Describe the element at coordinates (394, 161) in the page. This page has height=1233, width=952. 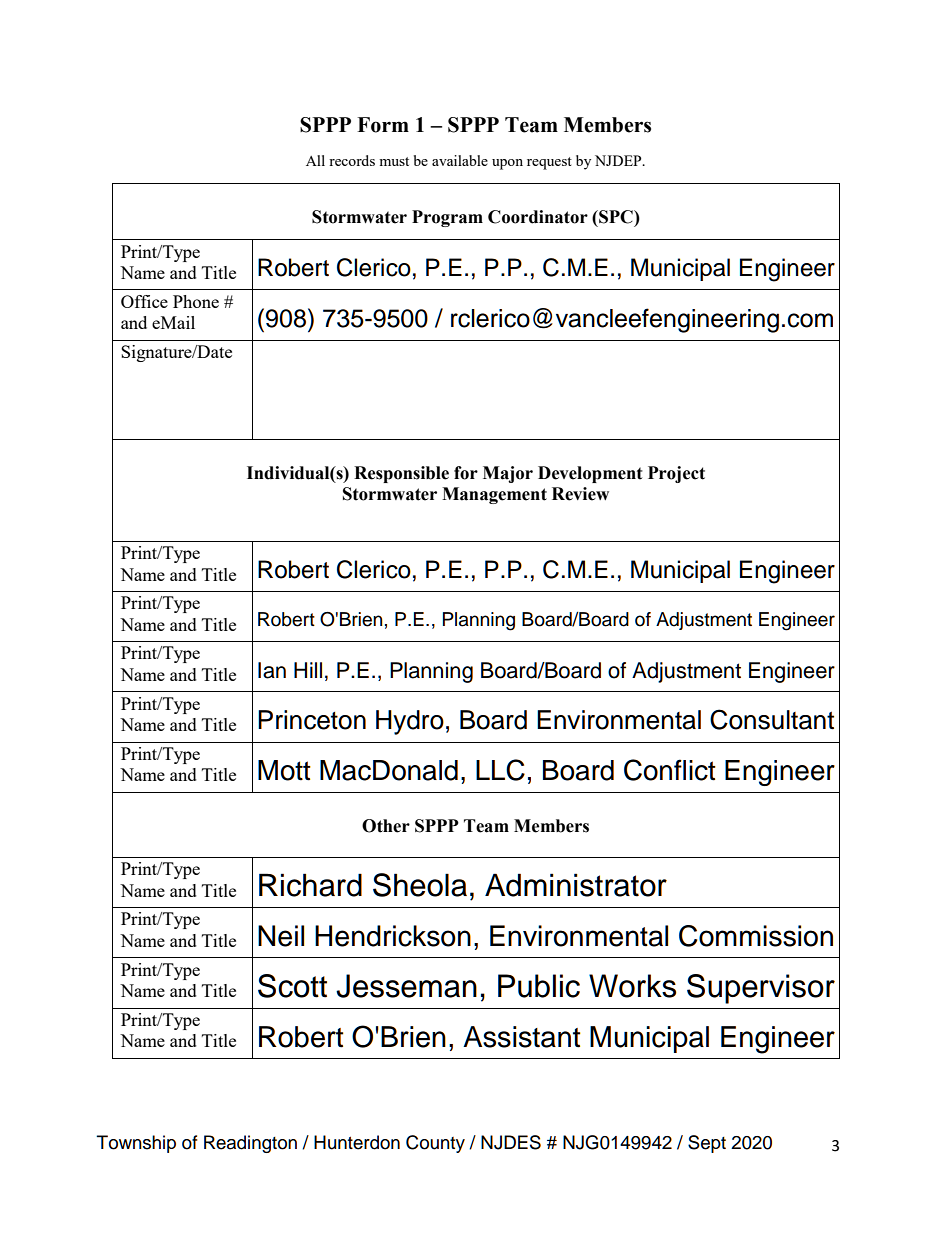
I see `must` at that location.
